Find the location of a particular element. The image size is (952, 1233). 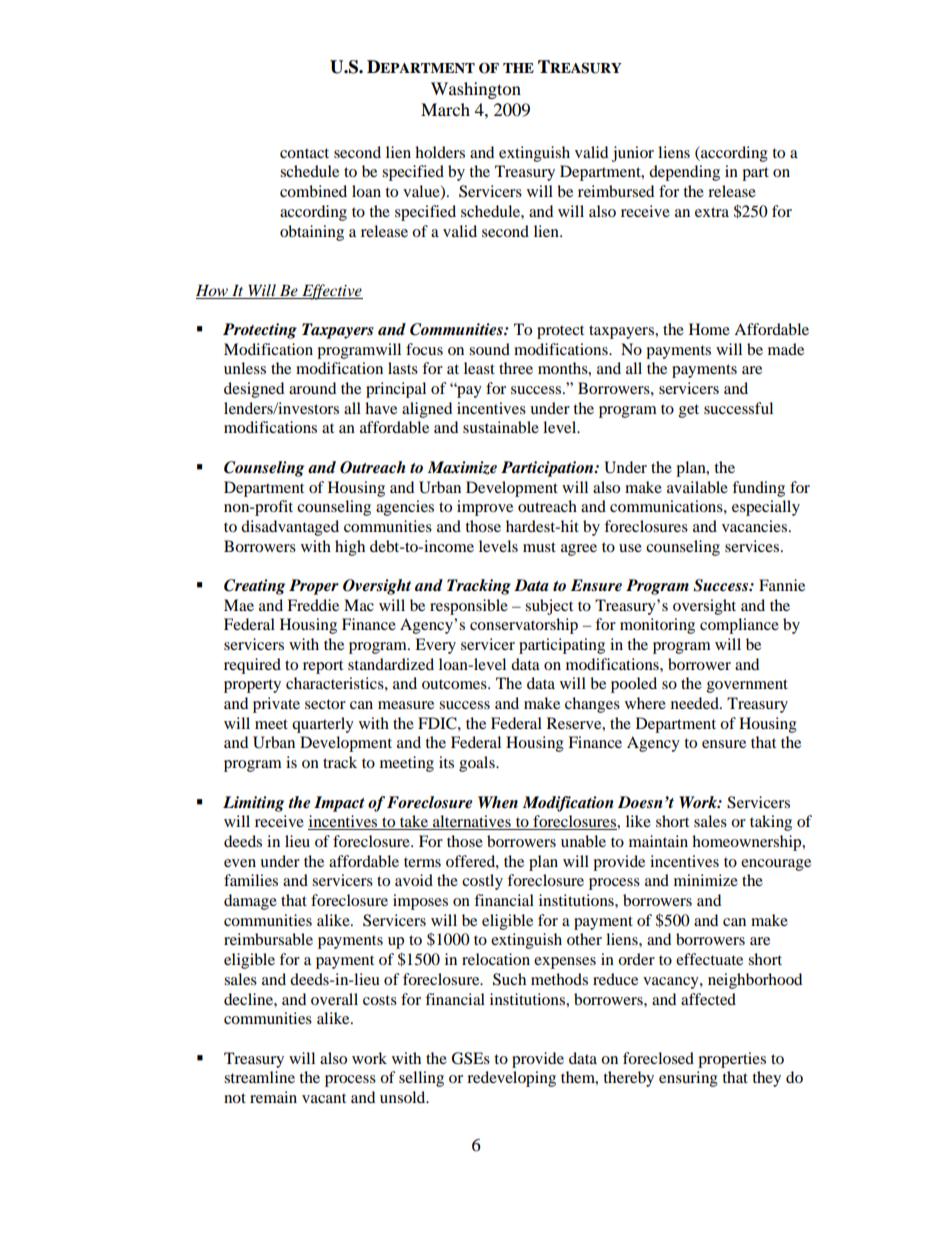

get is located at coordinates (689, 411).
